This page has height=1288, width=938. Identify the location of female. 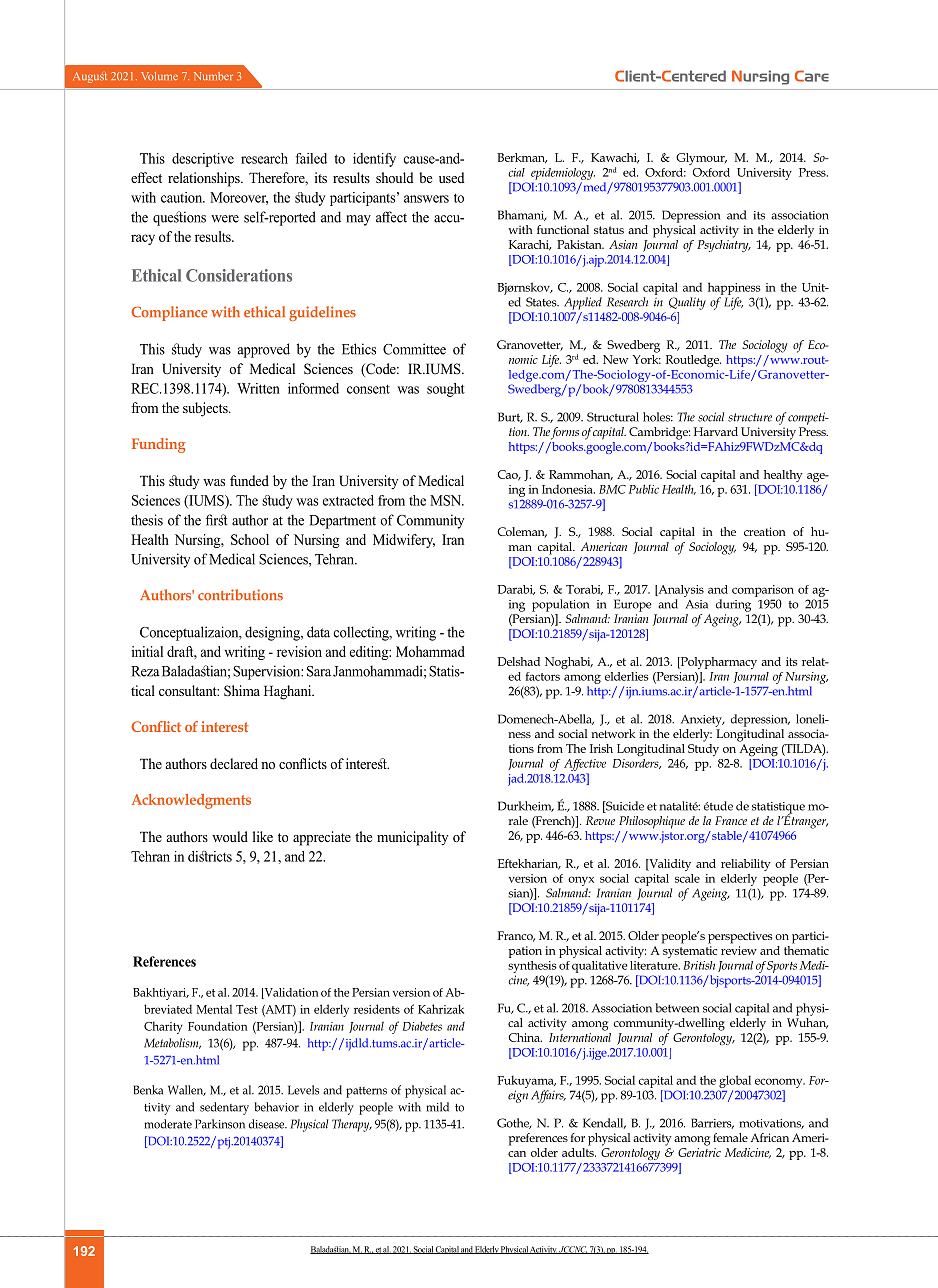
(730, 1137).
